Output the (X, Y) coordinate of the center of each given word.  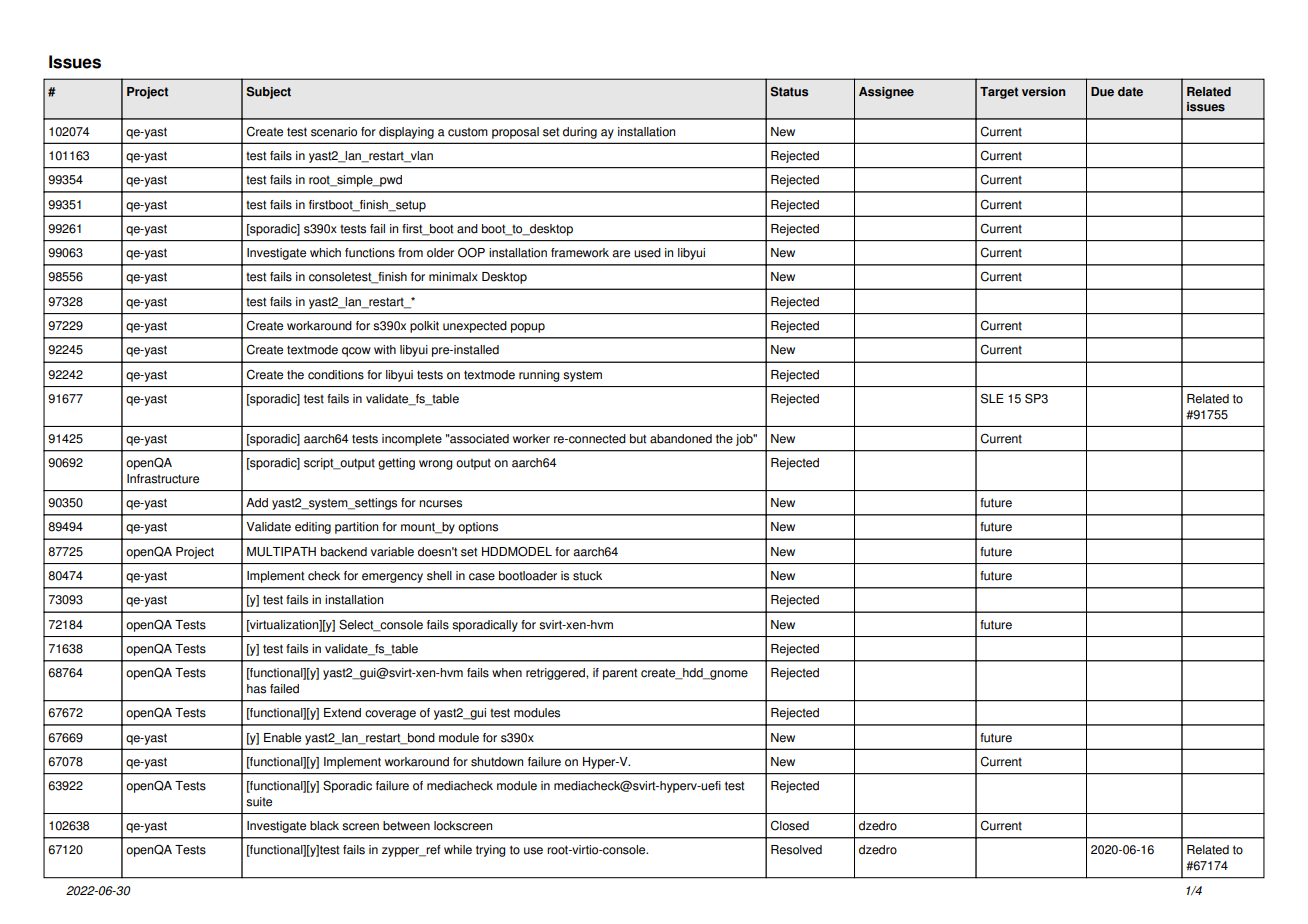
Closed (790, 826)
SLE (992, 398)
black (324, 826)
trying (491, 851)
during (580, 133)
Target (999, 93)
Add (257, 503)
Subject (268, 93)
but (638, 439)
